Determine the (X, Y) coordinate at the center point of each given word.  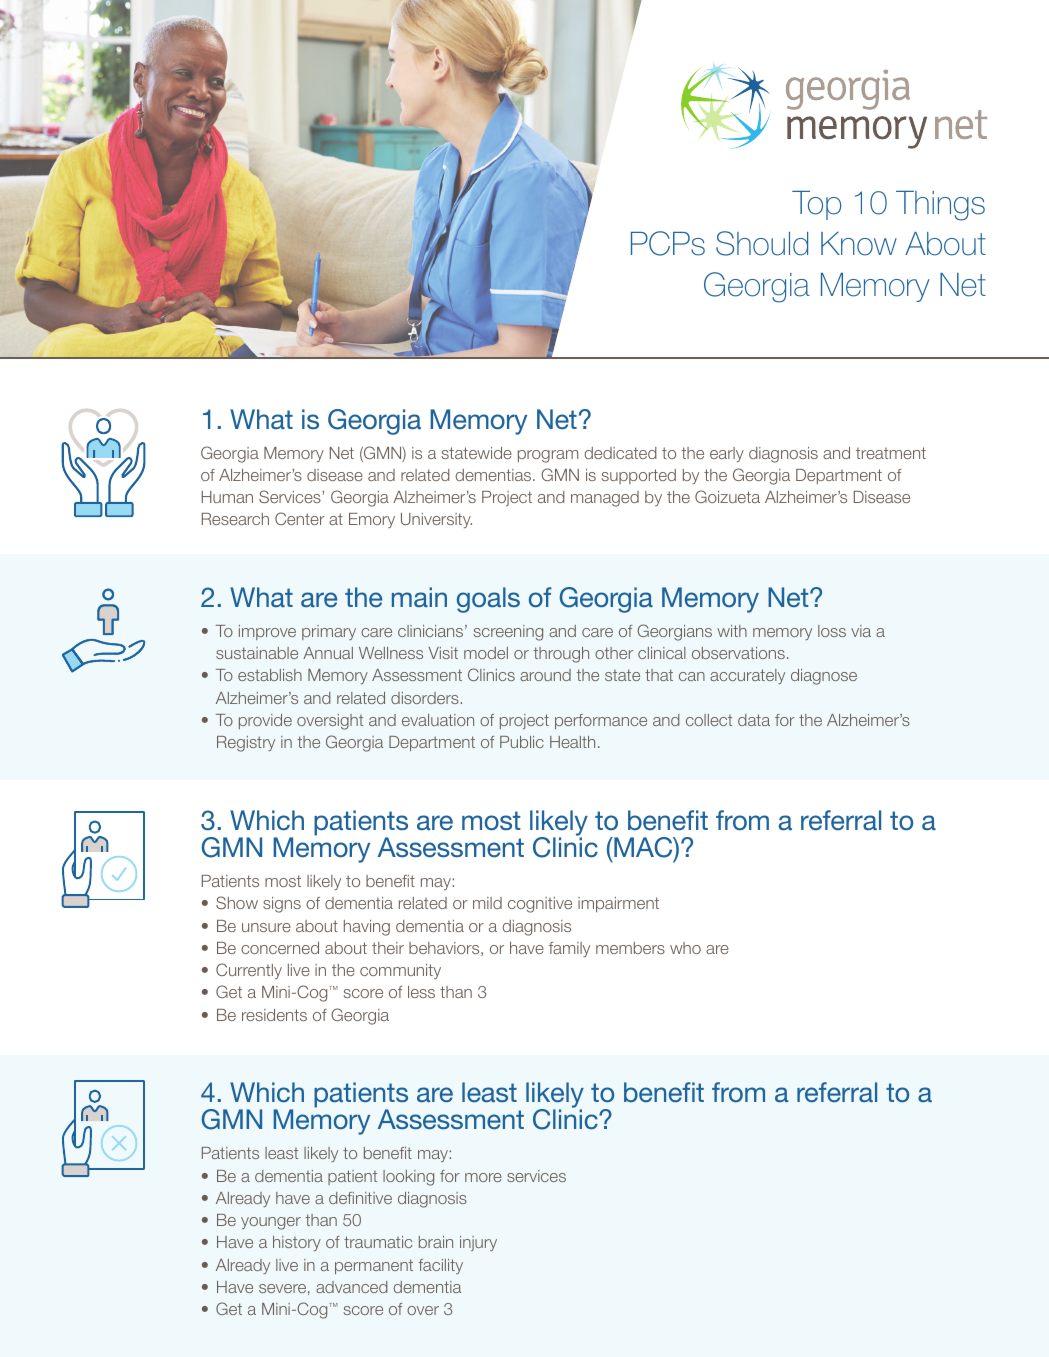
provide (265, 721)
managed (605, 499)
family (569, 949)
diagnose (824, 677)
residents (274, 1015)
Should (762, 243)
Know (859, 244)
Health (572, 742)
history (297, 1243)
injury (478, 1243)
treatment (891, 453)
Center (300, 518)
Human (227, 497)
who (685, 948)
